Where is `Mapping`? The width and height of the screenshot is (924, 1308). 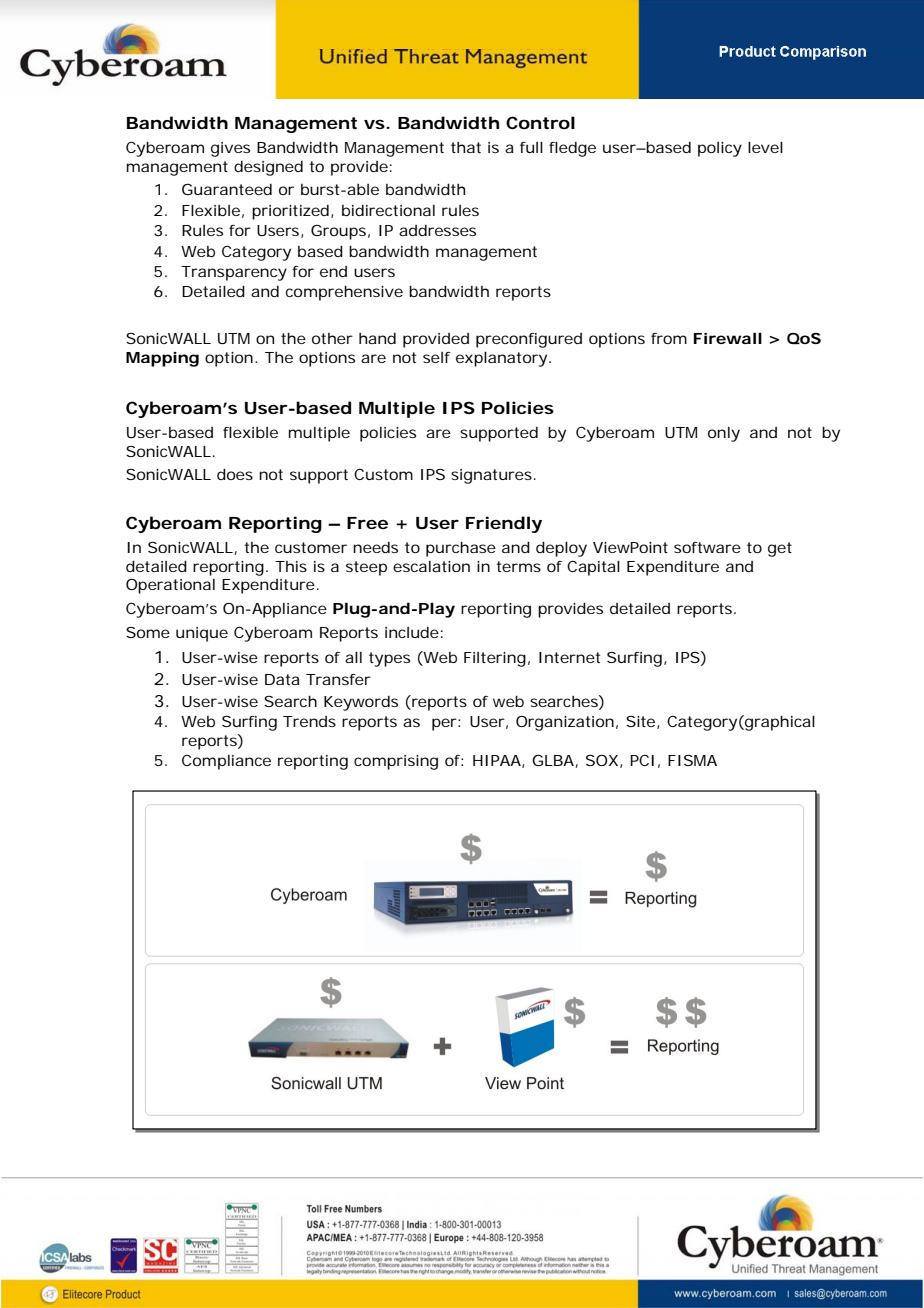 Mapping is located at coordinates (162, 359).
